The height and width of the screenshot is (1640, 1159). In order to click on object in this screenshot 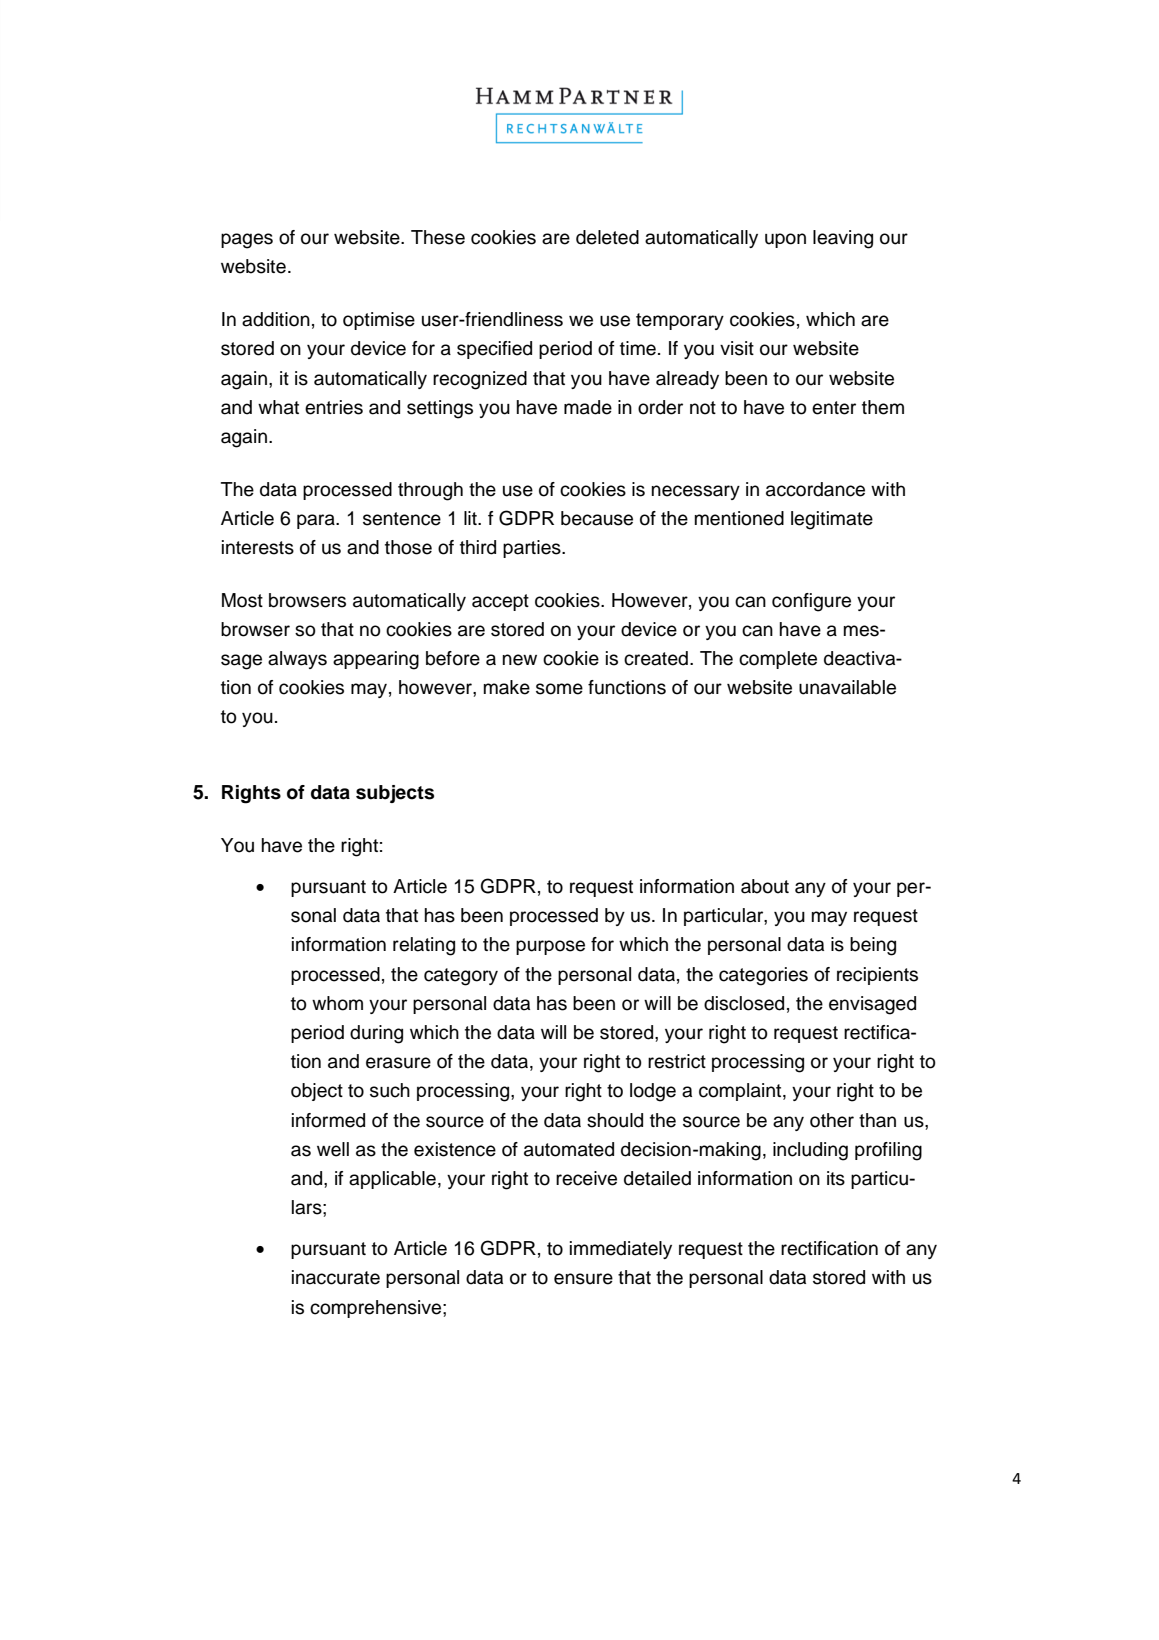, I will do `click(317, 1092)`.
